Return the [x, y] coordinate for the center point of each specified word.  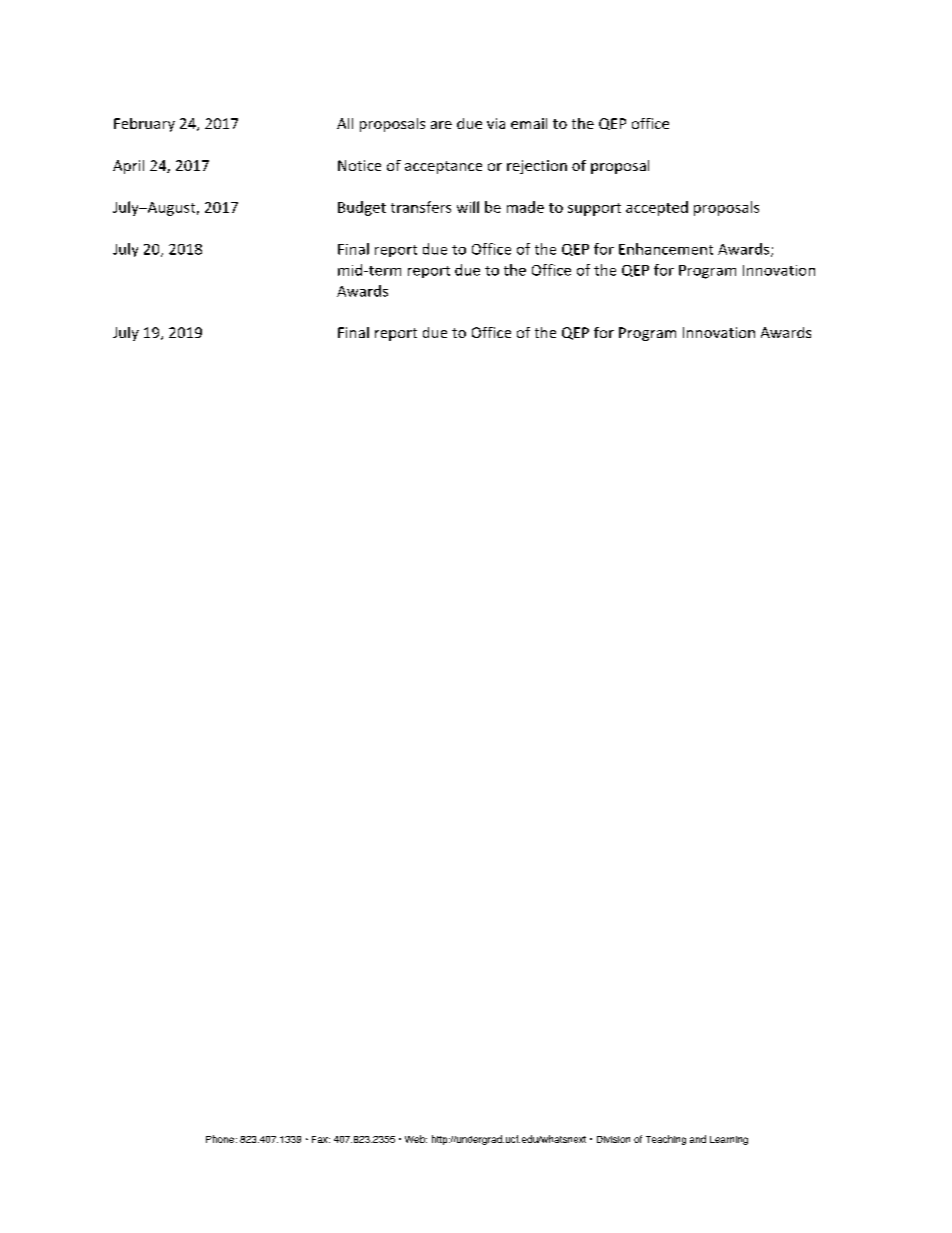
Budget [362, 208]
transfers [421, 207]
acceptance [443, 167]
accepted [657, 208]
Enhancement [666, 249]
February [144, 125]
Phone [220, 1139]
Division [613, 1139]
